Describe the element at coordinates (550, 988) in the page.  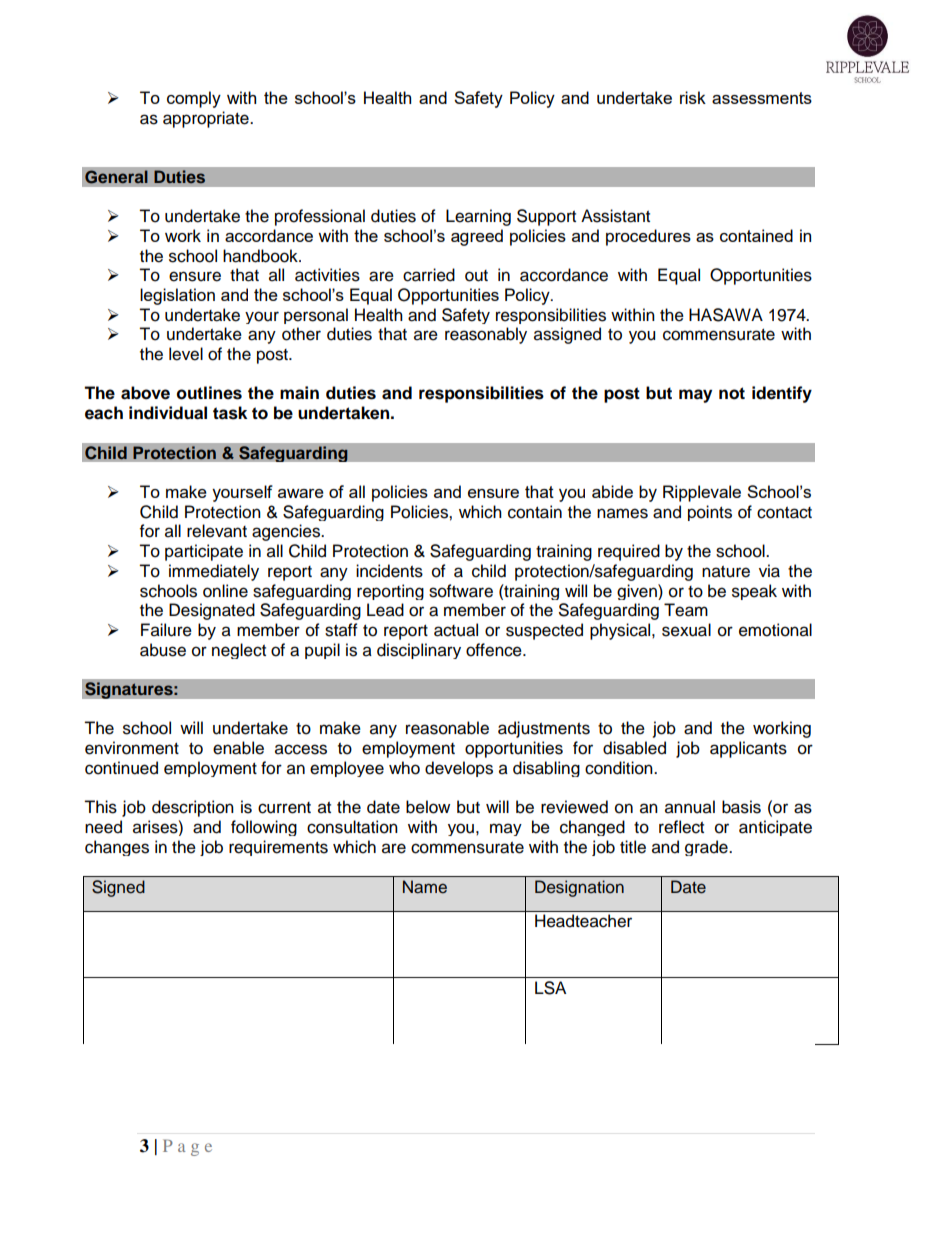
I see `LSA` at that location.
